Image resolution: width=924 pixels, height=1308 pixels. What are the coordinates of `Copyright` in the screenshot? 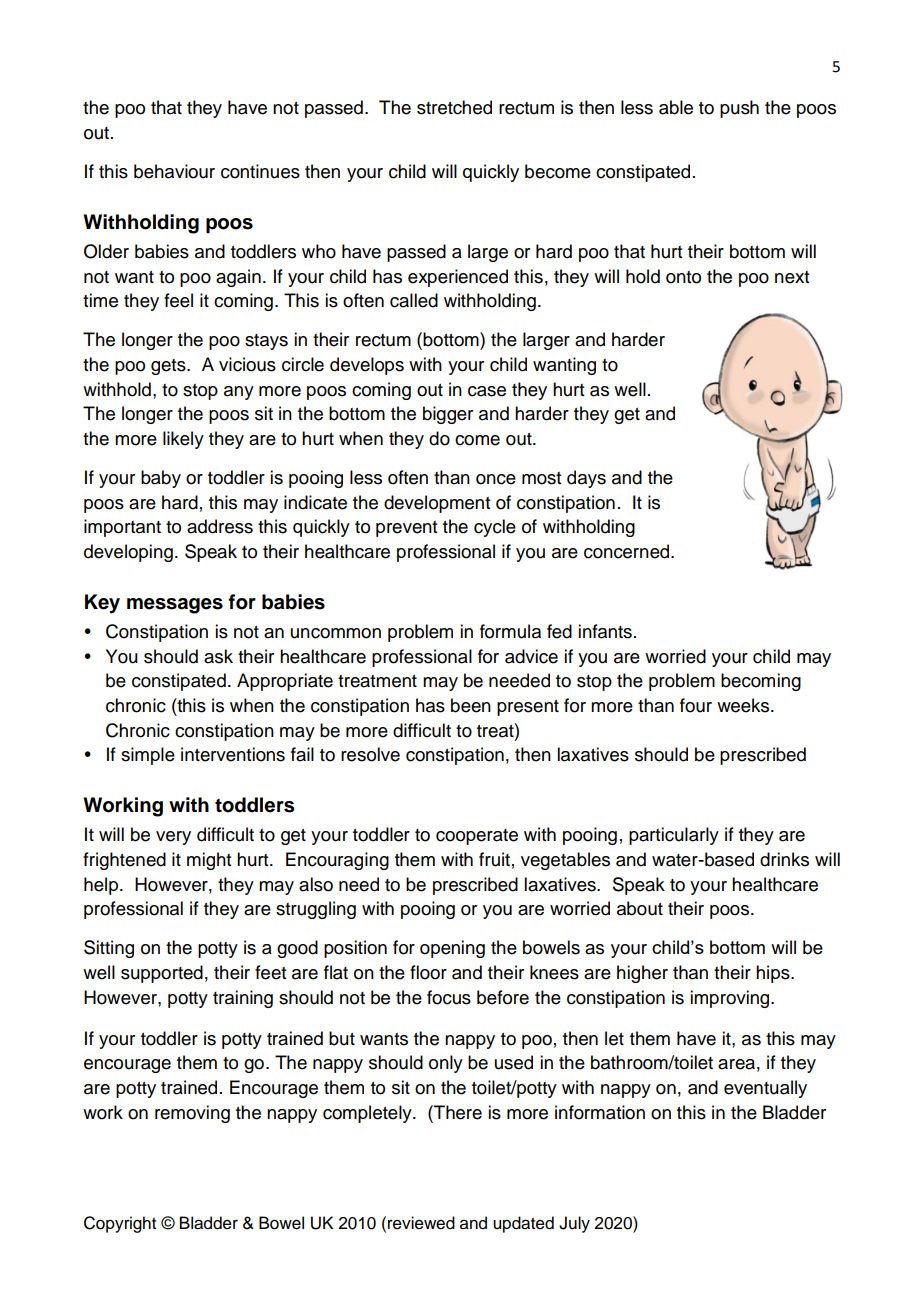 It's located at (120, 1224).
